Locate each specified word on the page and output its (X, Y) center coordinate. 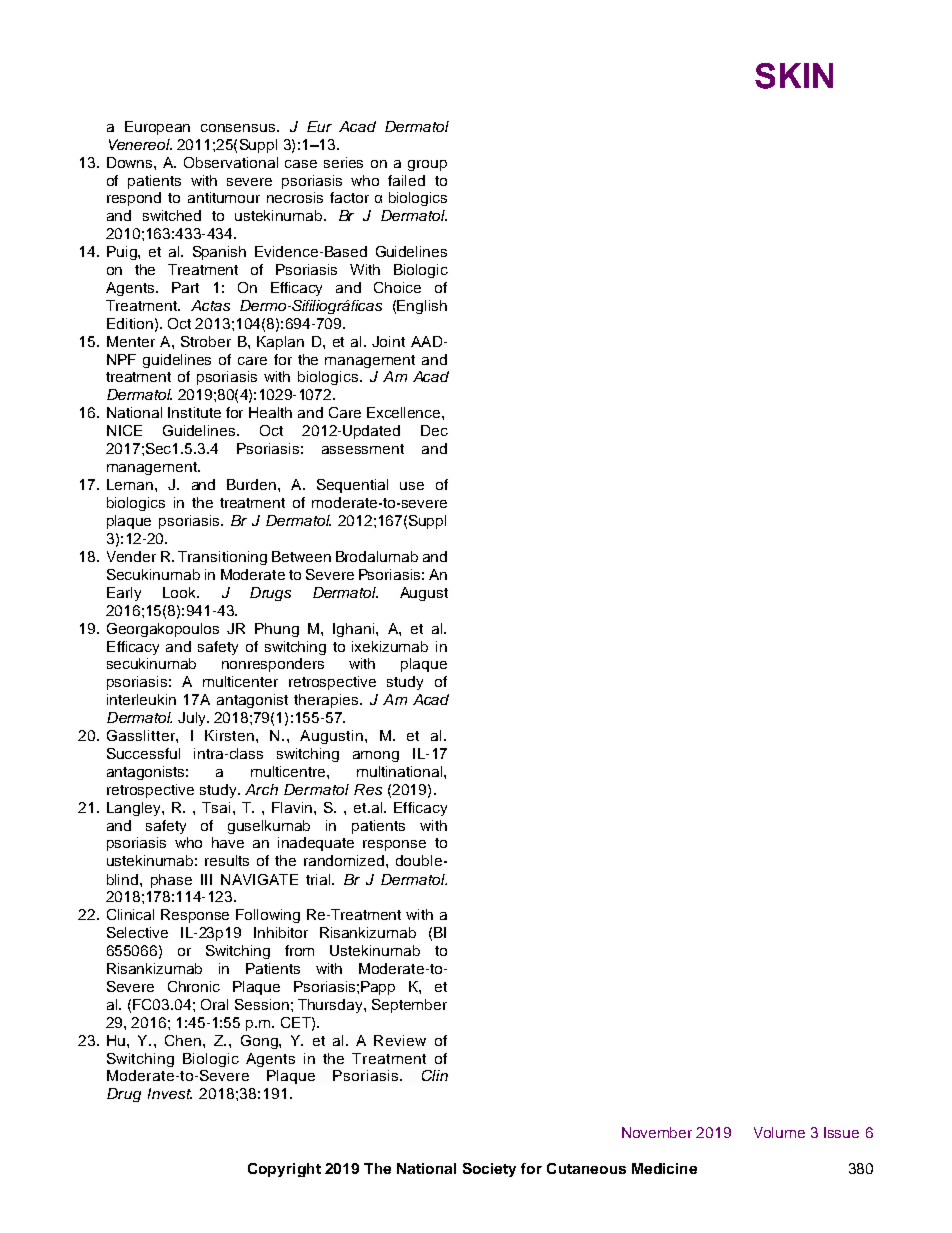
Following (268, 916)
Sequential (352, 486)
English (422, 307)
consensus (238, 128)
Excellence (405, 412)
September (409, 1006)
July (193, 719)
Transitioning (222, 558)
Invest (170, 1093)
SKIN (794, 76)
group (427, 165)
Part (185, 287)
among (376, 756)
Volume (779, 1132)
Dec (434, 430)
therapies (327, 701)
